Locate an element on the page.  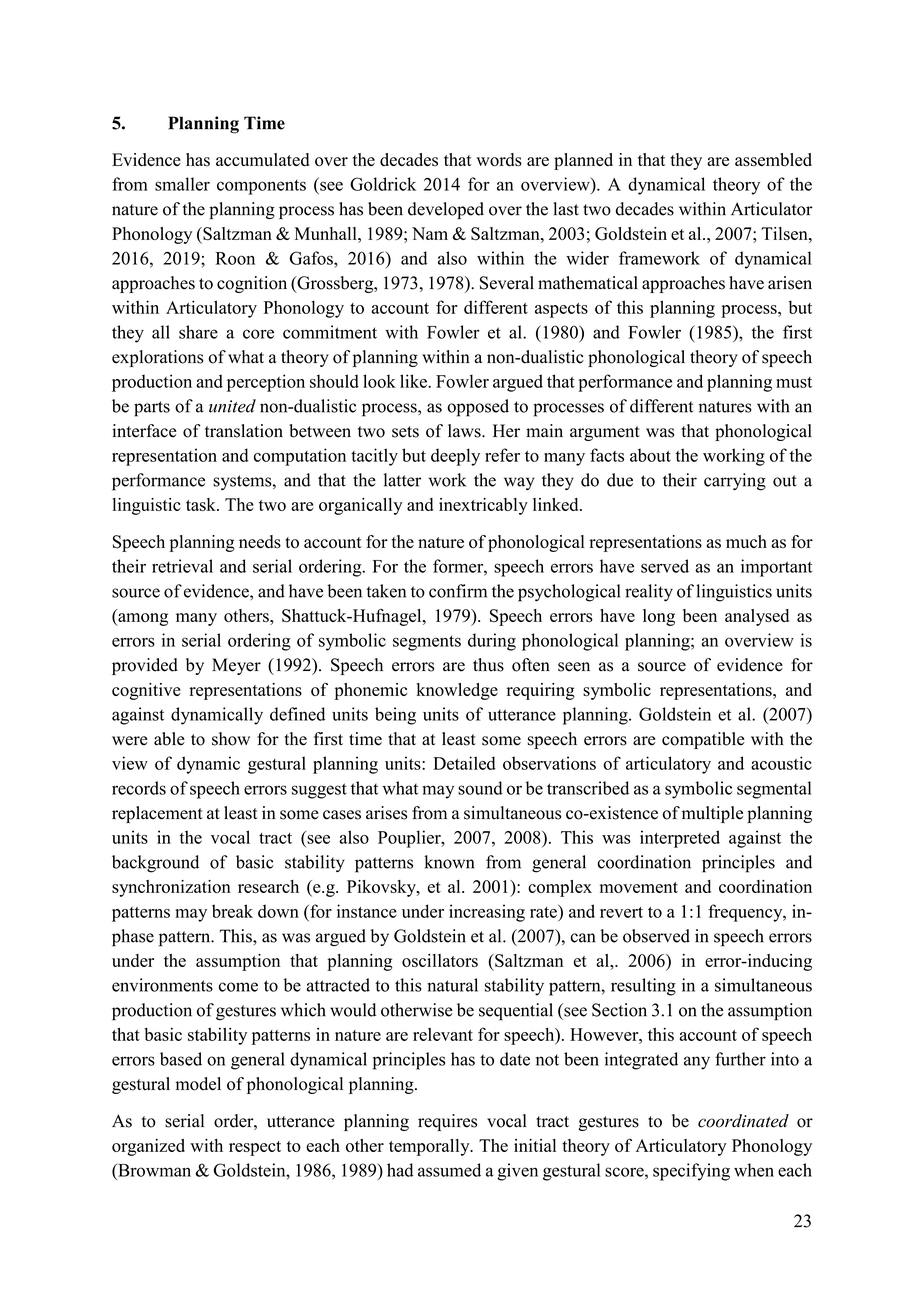
assembled is located at coordinates (773, 160).
